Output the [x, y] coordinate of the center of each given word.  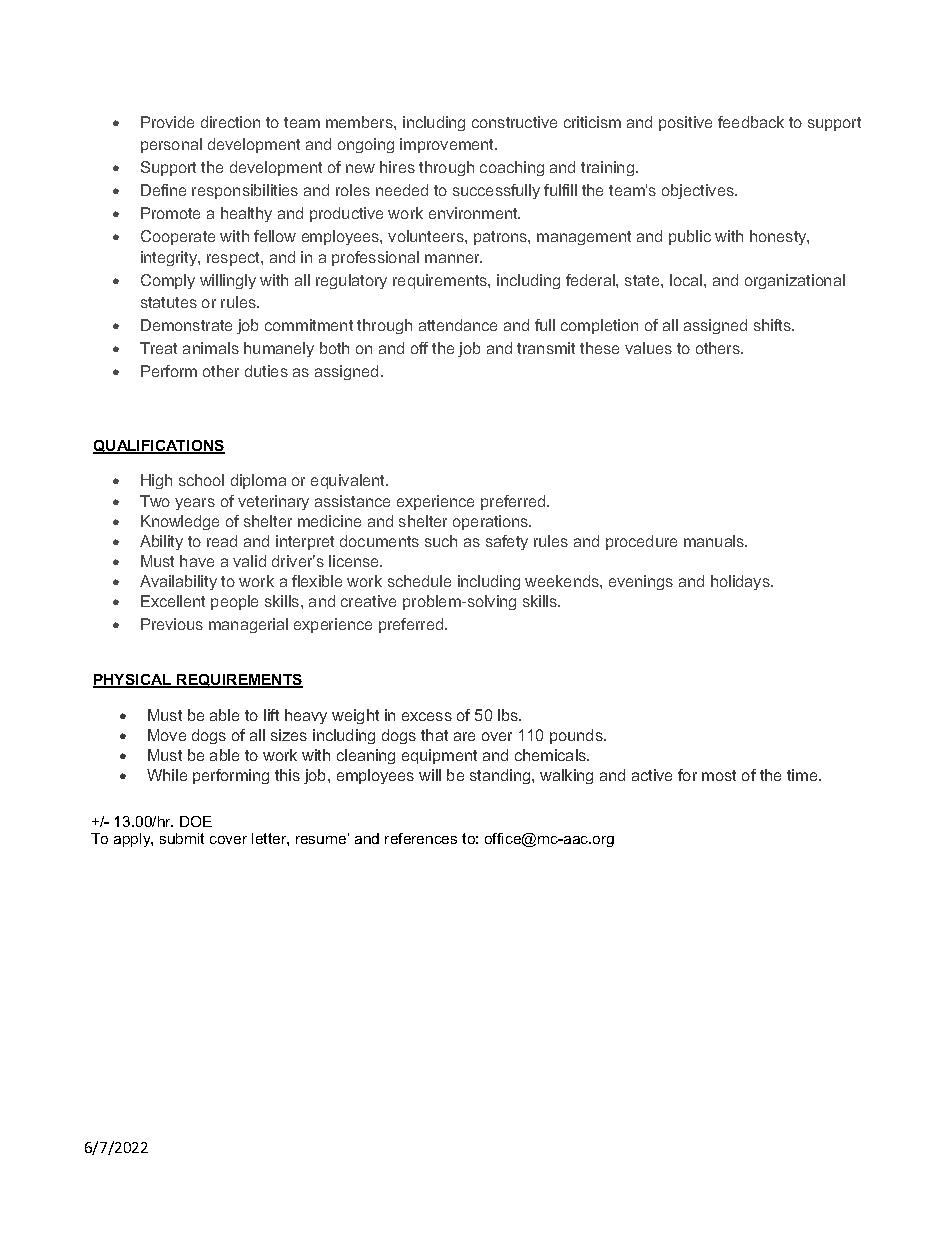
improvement [448, 145]
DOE [196, 821]
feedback [751, 122]
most [719, 775]
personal [171, 145]
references [421, 838]
